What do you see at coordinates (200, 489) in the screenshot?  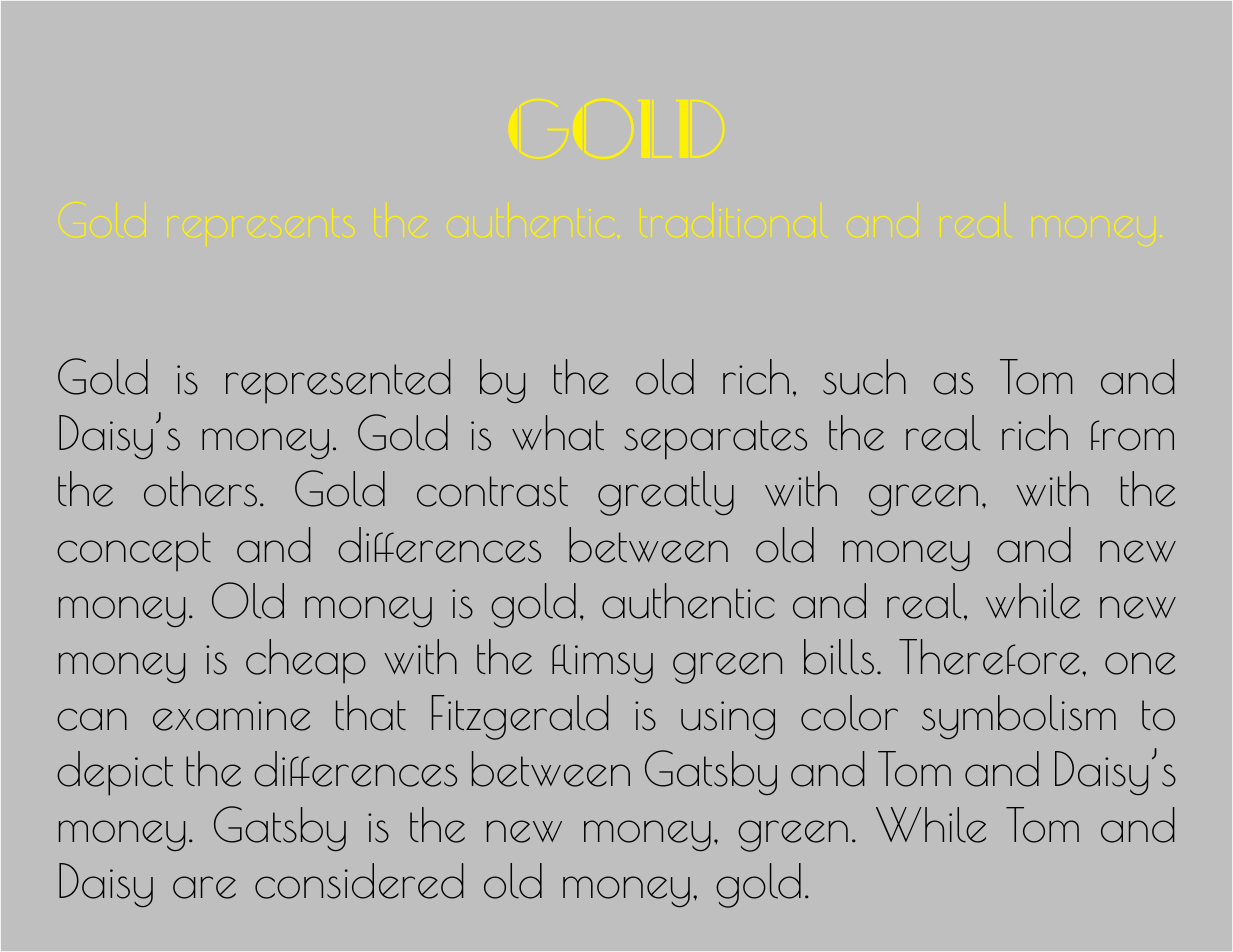 I see `others` at bounding box center [200, 489].
